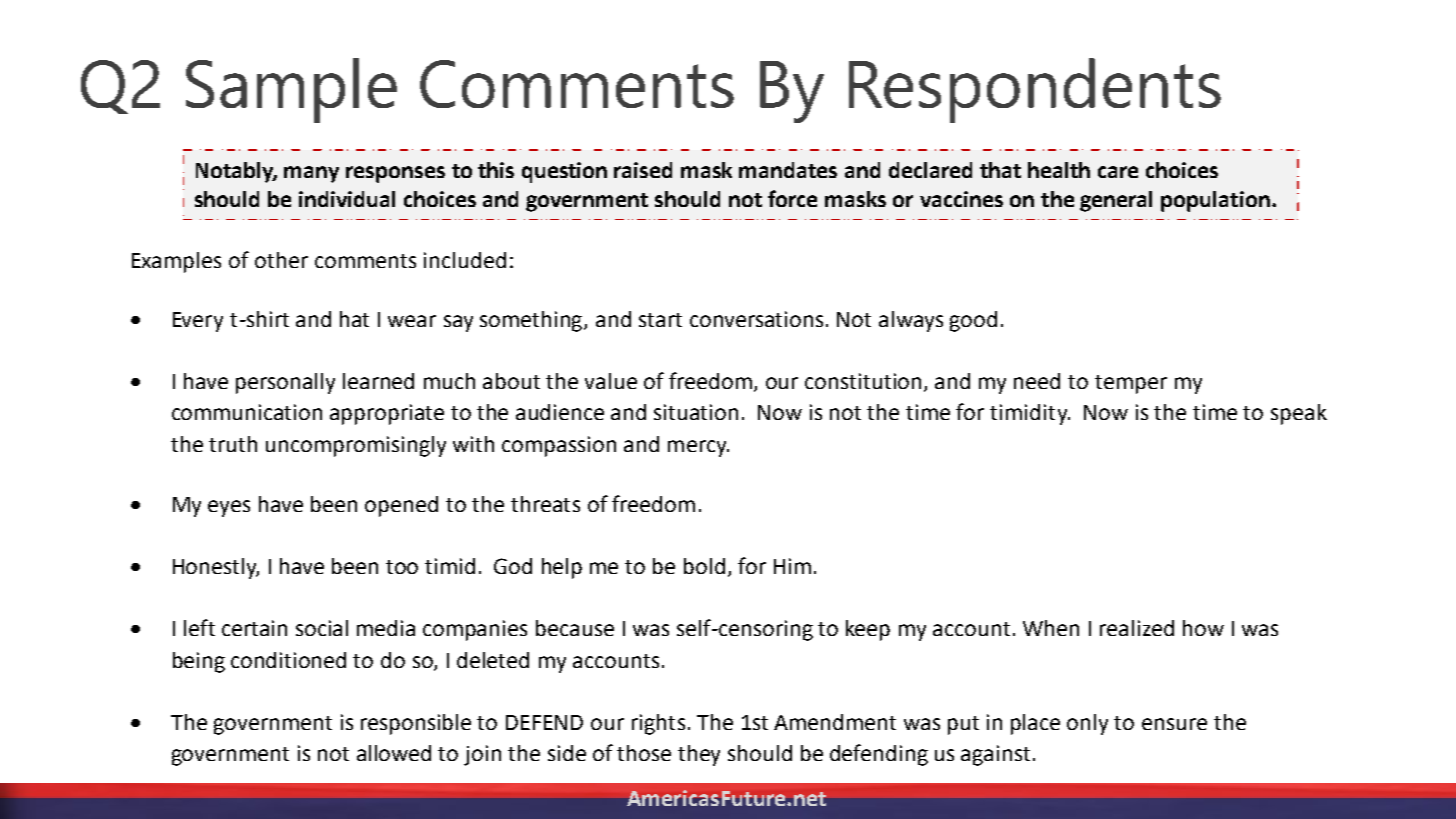  What do you see at coordinates (394, 753) in the screenshot?
I see `allowed` at bounding box center [394, 753].
